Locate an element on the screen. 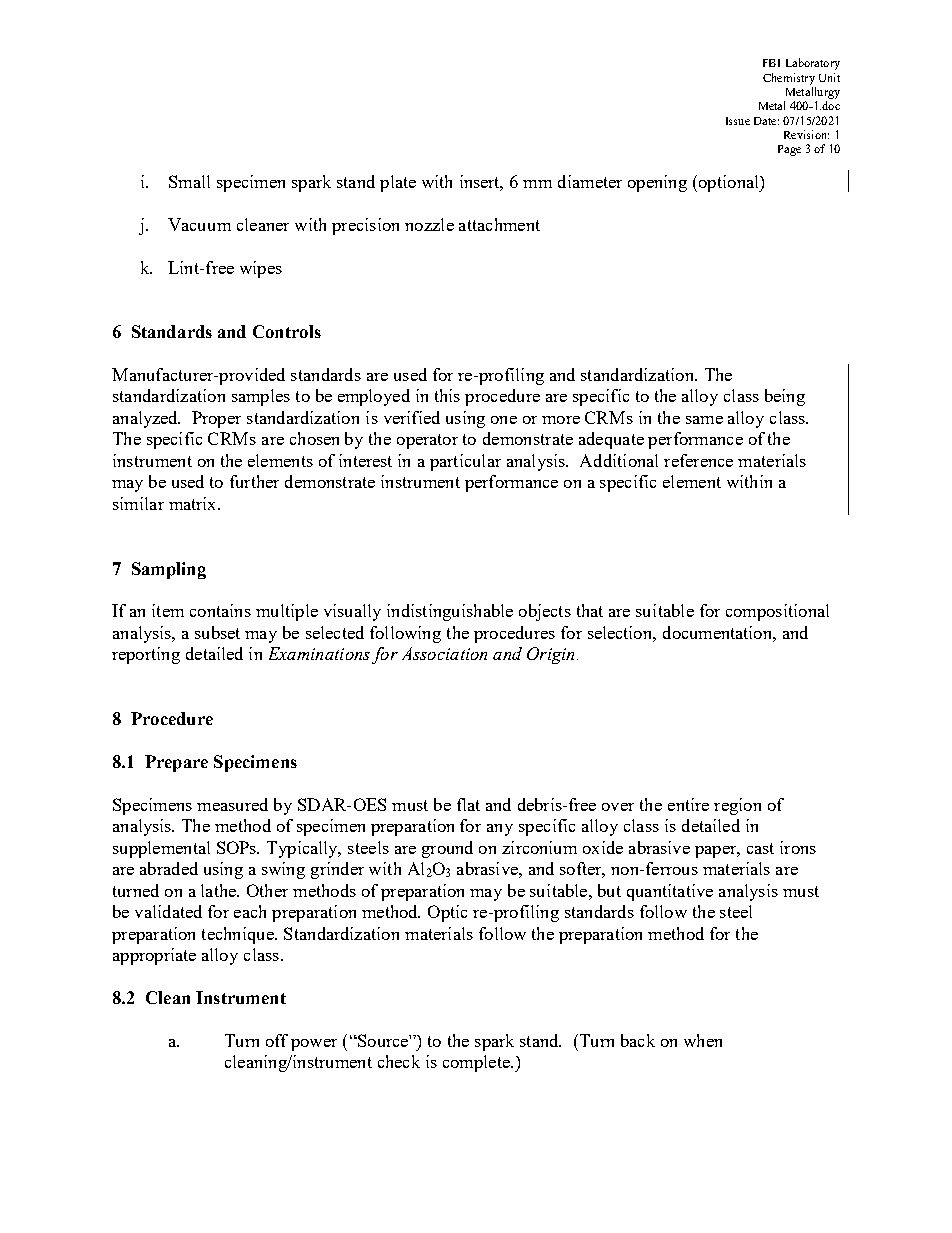 Image resolution: width=952 pixels, height=1233 pixels. Sampling is located at coordinates (169, 570).
